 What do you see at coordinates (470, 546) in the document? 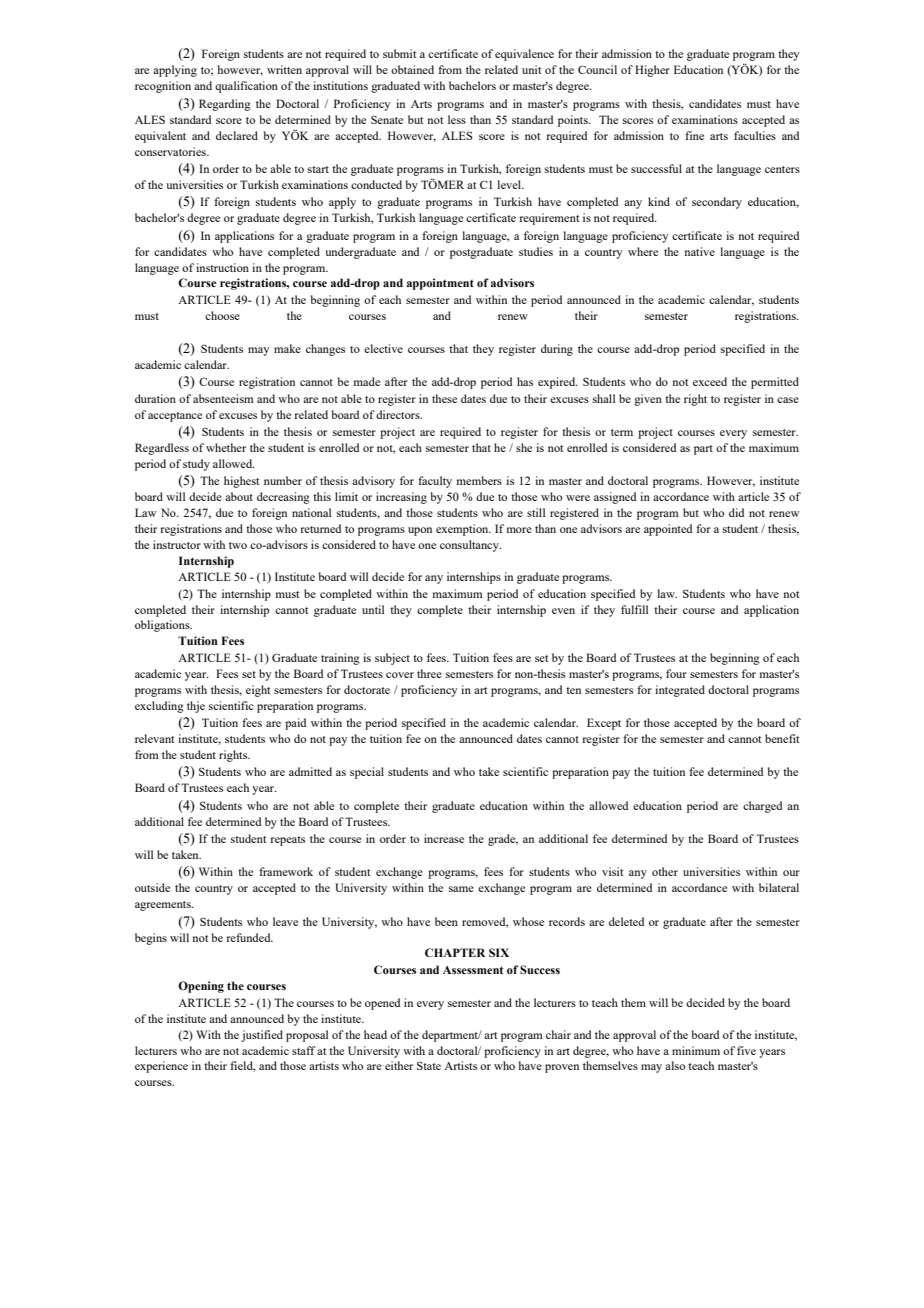
I see `consultancy` at bounding box center [470, 546].
